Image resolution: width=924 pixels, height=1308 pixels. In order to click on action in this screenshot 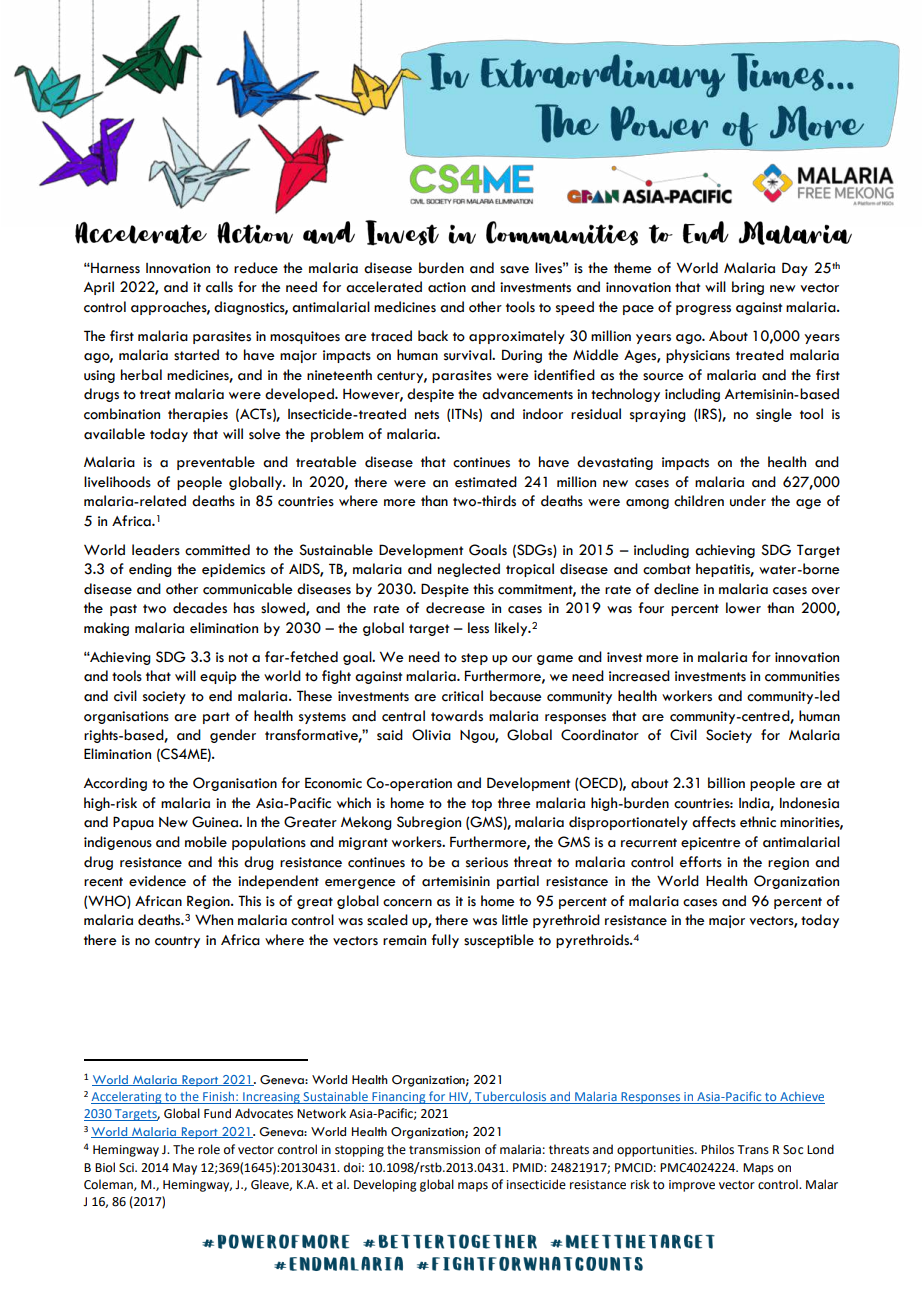, I will do `click(447, 287)`.
